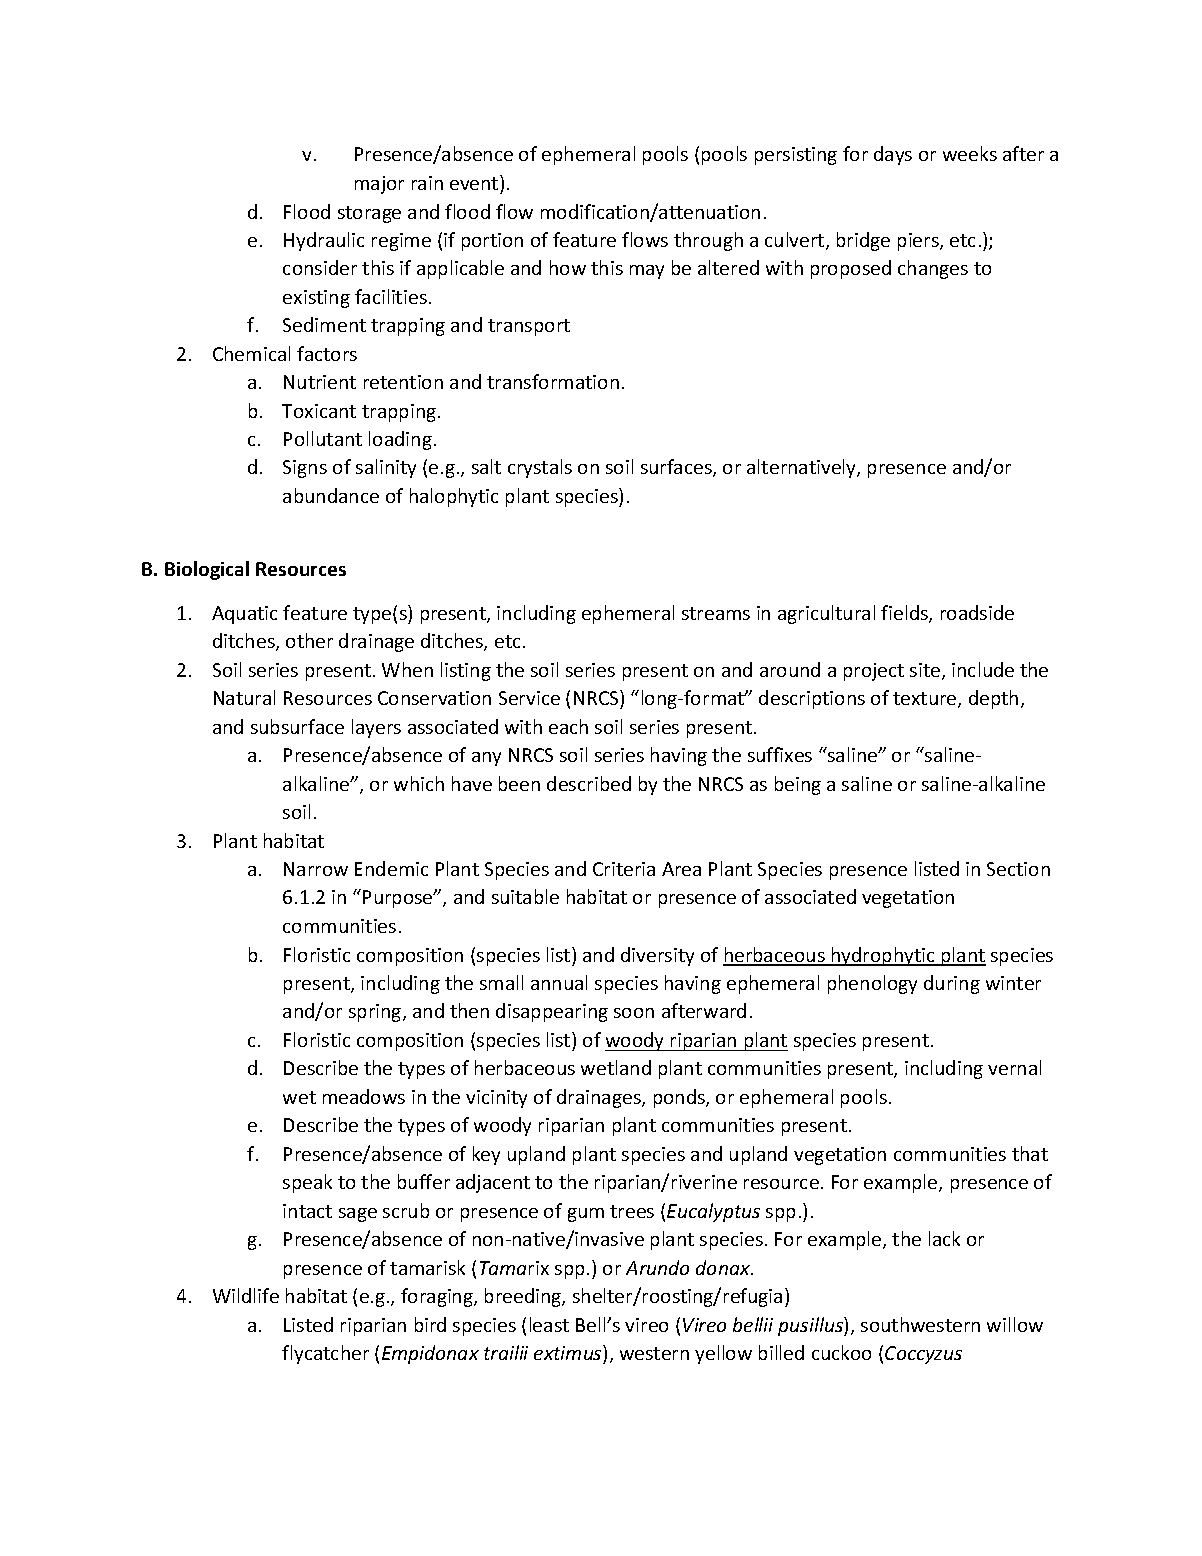 The width and height of the screenshot is (1202, 1556). What do you see at coordinates (369, 214) in the screenshot?
I see `storage` at bounding box center [369, 214].
